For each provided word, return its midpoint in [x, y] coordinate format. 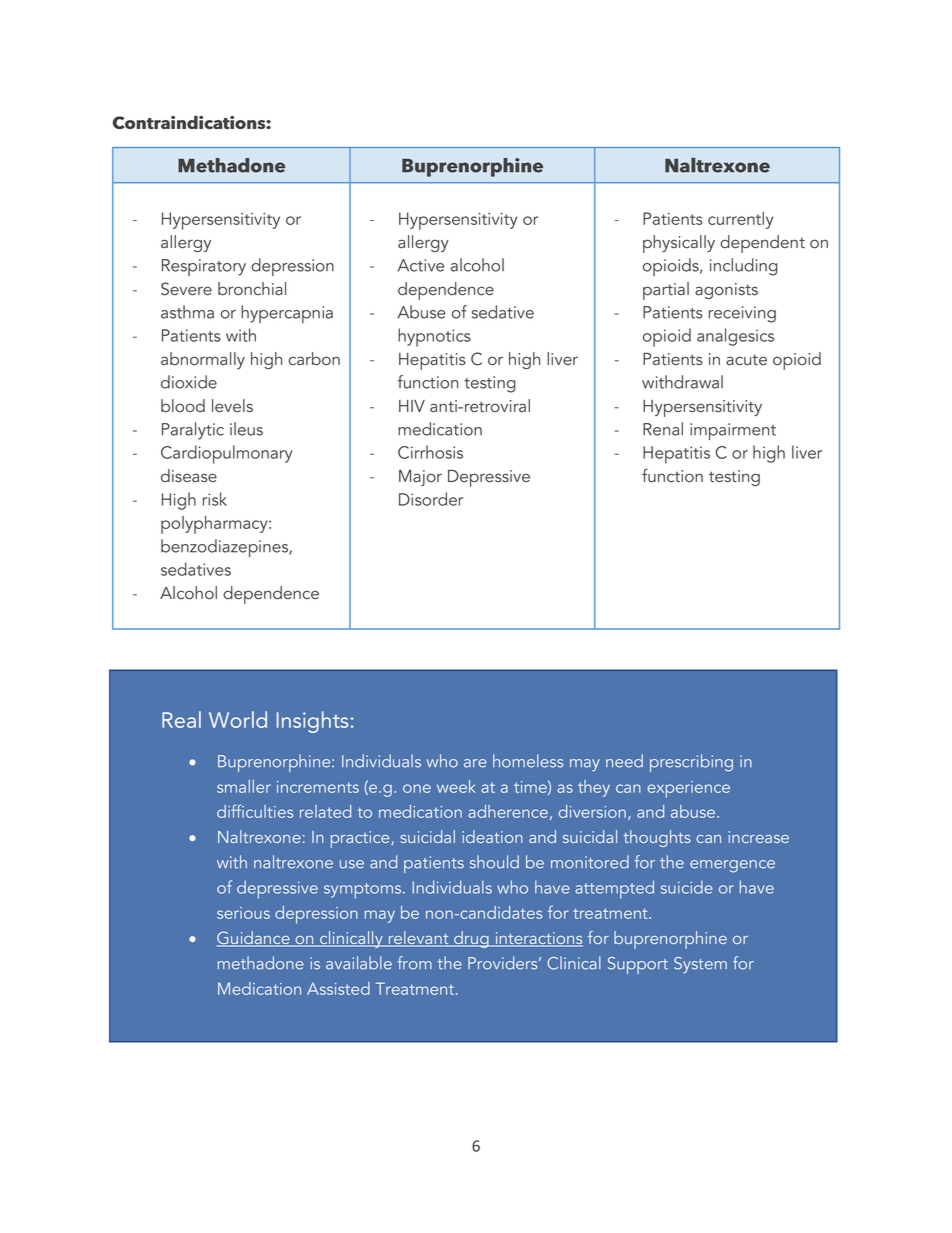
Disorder [431, 499]
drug [471, 939]
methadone [261, 963]
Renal [663, 429]
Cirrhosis [430, 452]
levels [232, 406]
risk [215, 499]
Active [421, 265]
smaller [244, 786]
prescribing [691, 763]
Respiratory [204, 267]
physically [679, 244]
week [456, 786]
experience [688, 789]
